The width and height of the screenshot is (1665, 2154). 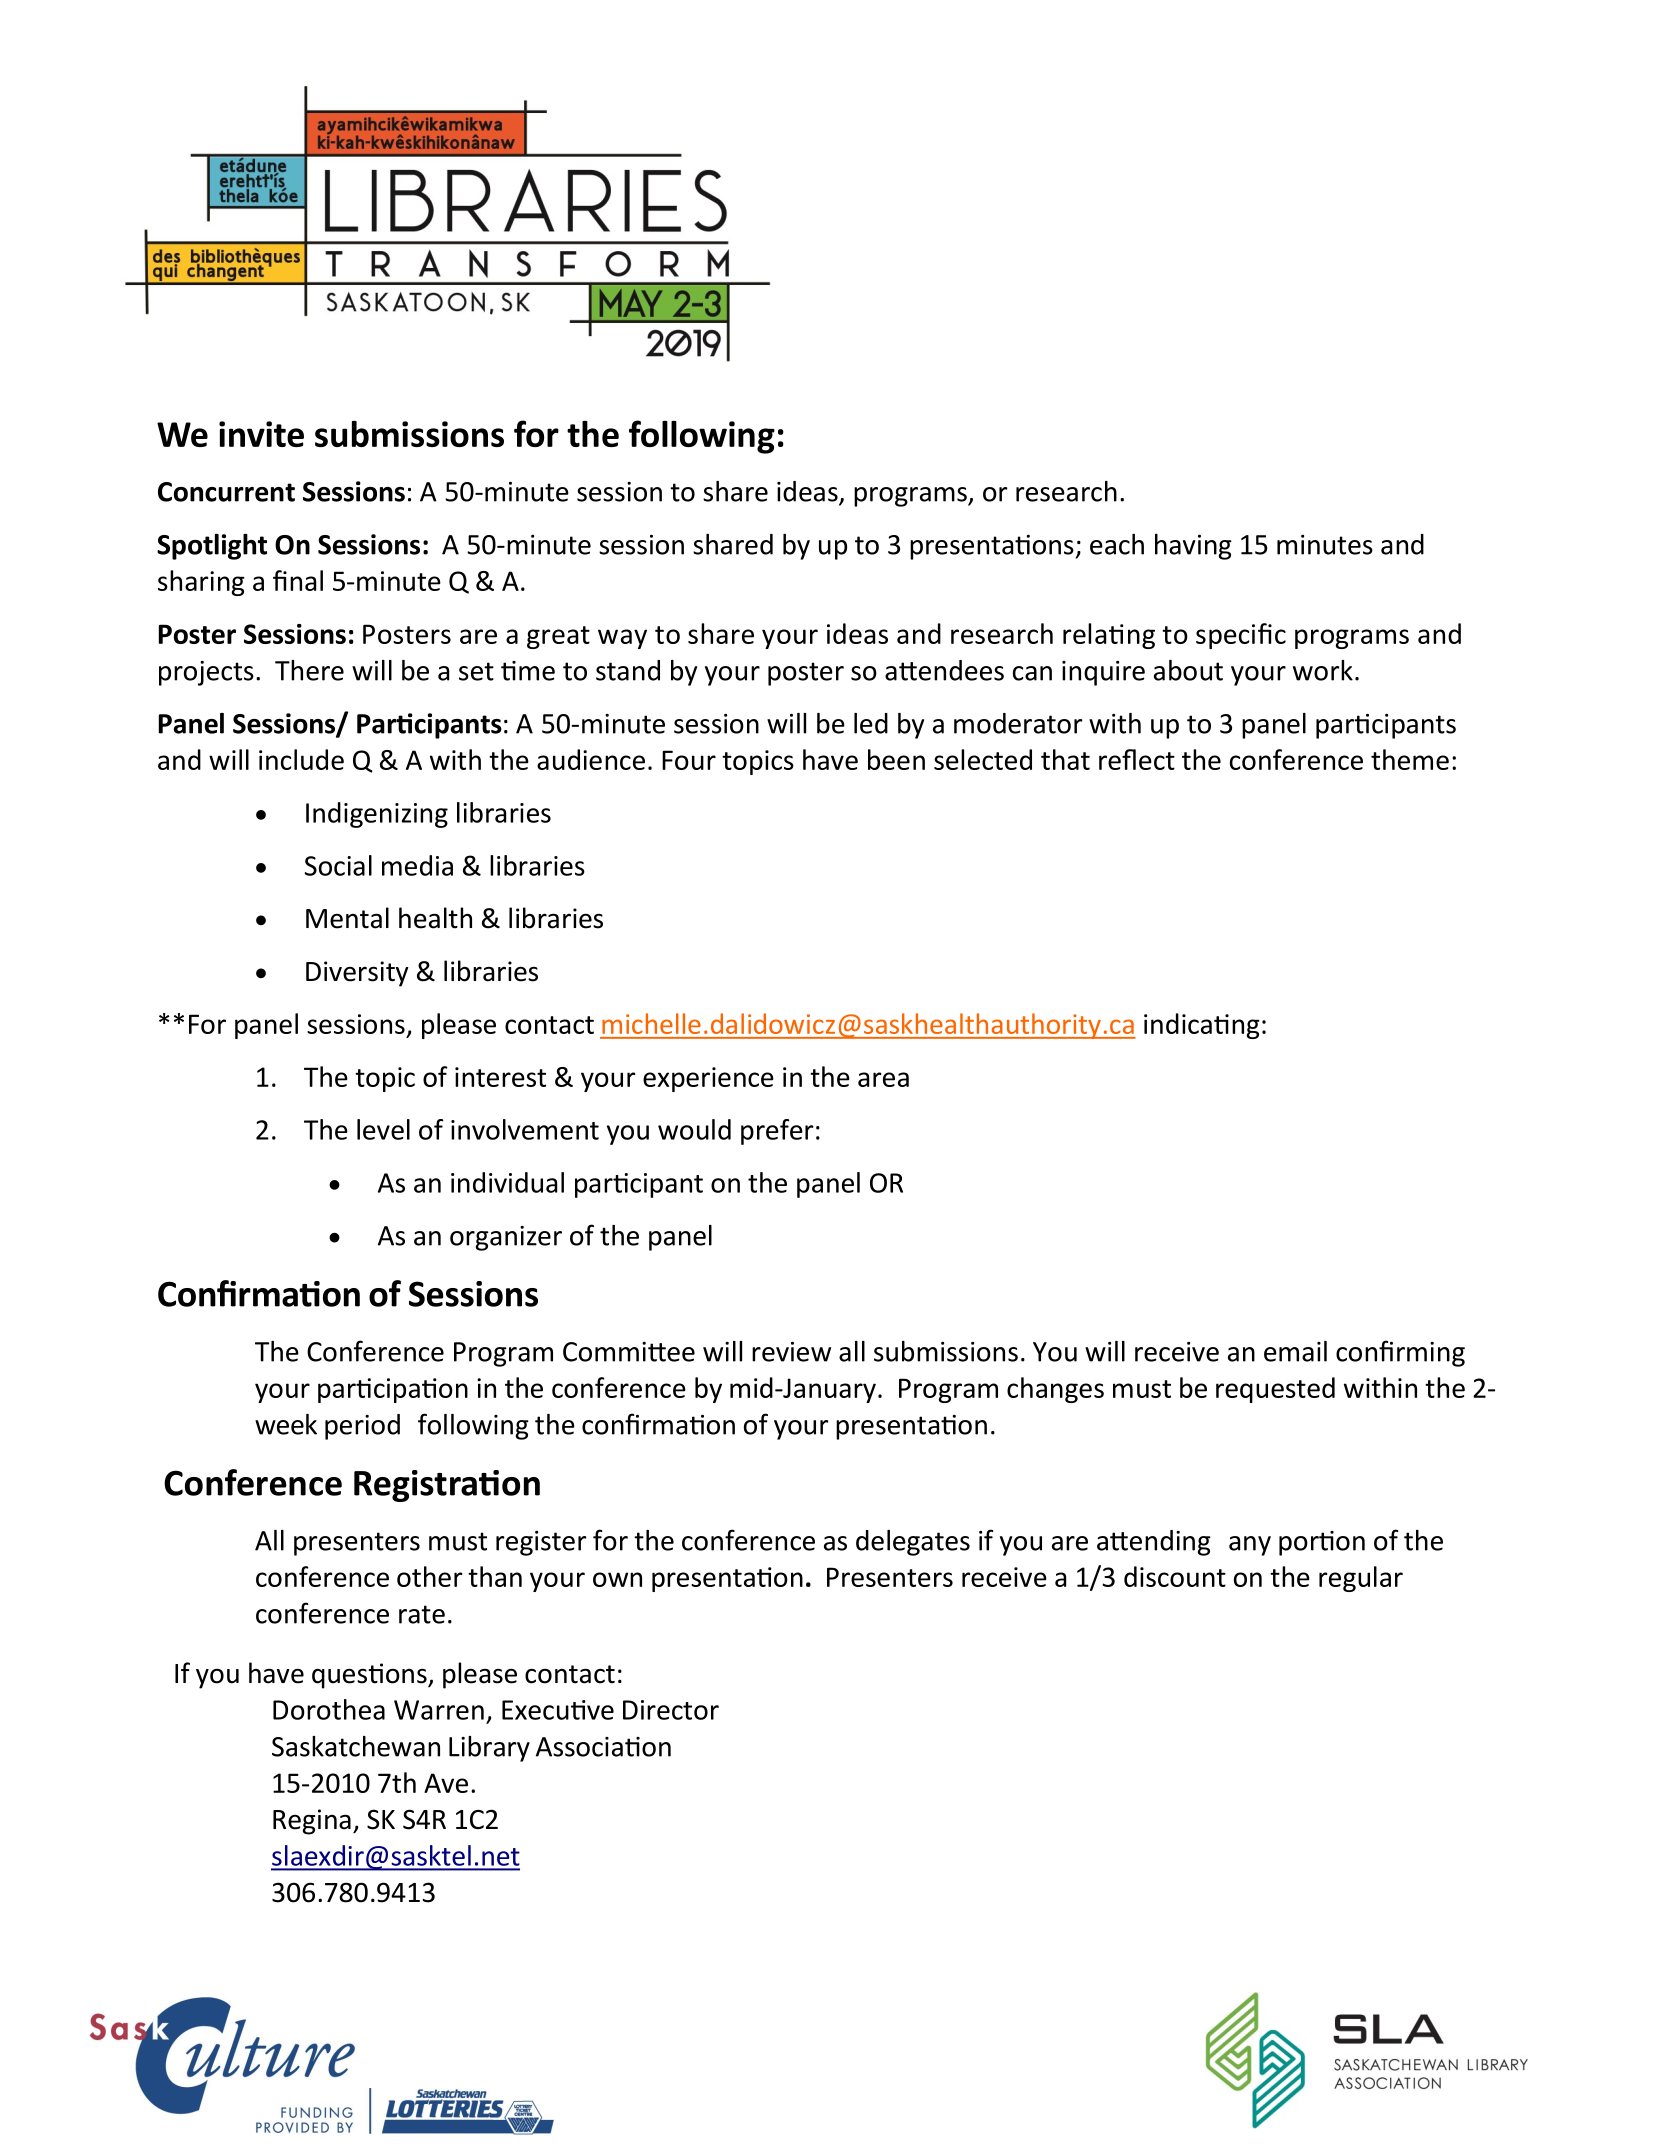 I want to click on work, so click(x=1323, y=670).
